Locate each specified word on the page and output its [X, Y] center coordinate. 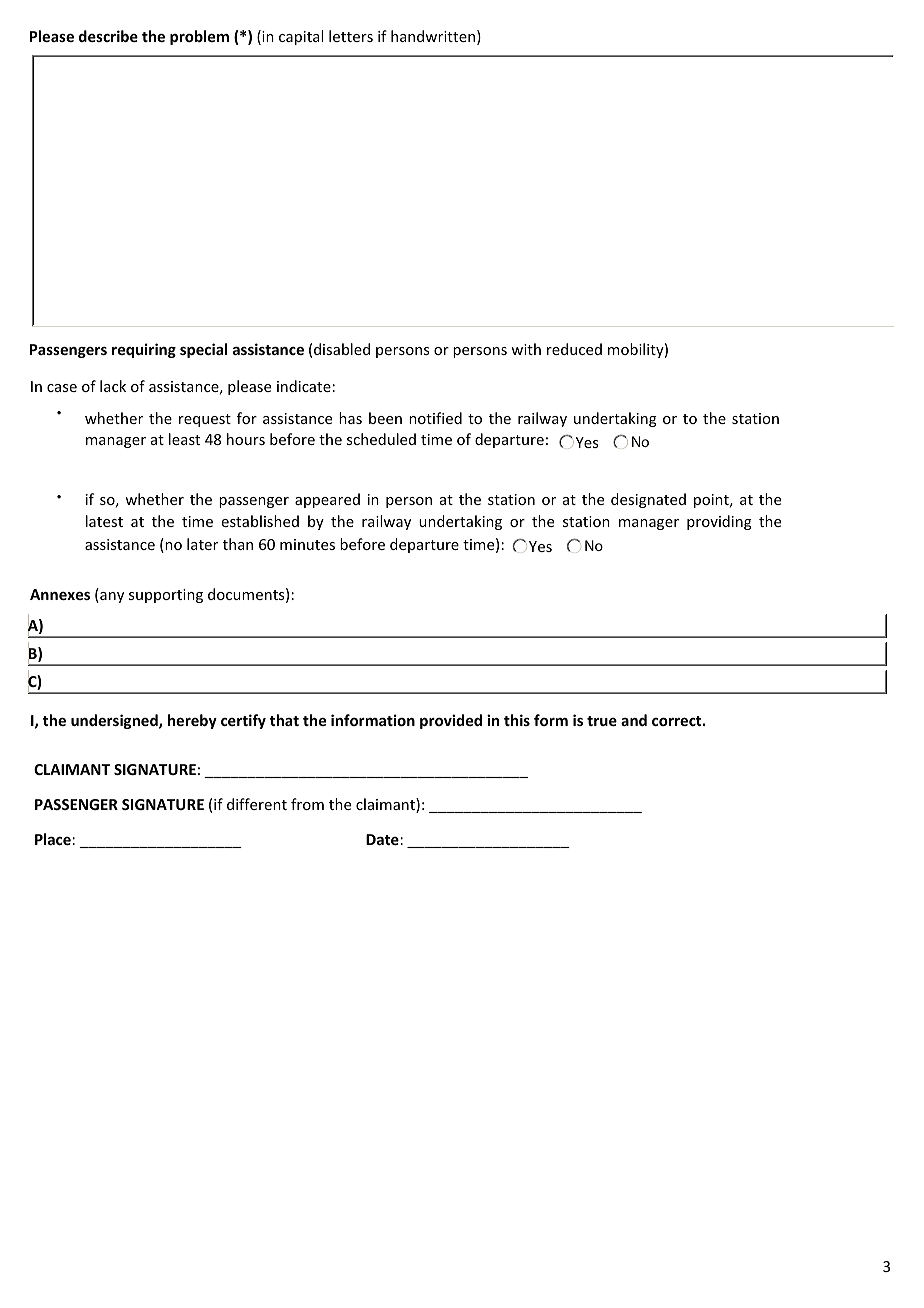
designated [648, 500]
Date [382, 839]
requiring [144, 350]
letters [351, 36]
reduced [574, 349]
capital [301, 37]
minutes [307, 544]
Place [53, 839]
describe [108, 36]
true [602, 721]
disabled [342, 349]
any [111, 597]
